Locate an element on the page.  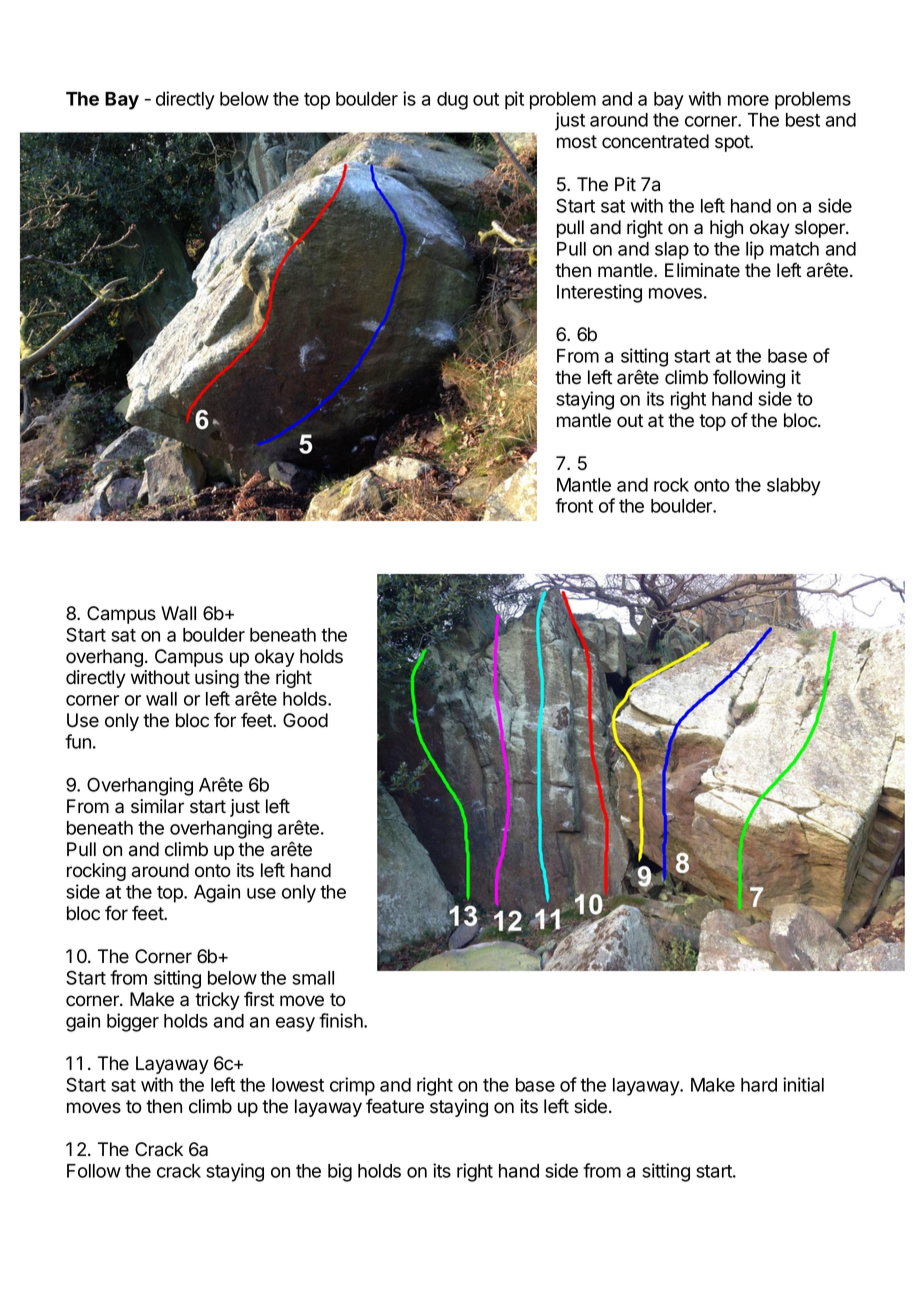
feature is located at coordinates (395, 1106).
